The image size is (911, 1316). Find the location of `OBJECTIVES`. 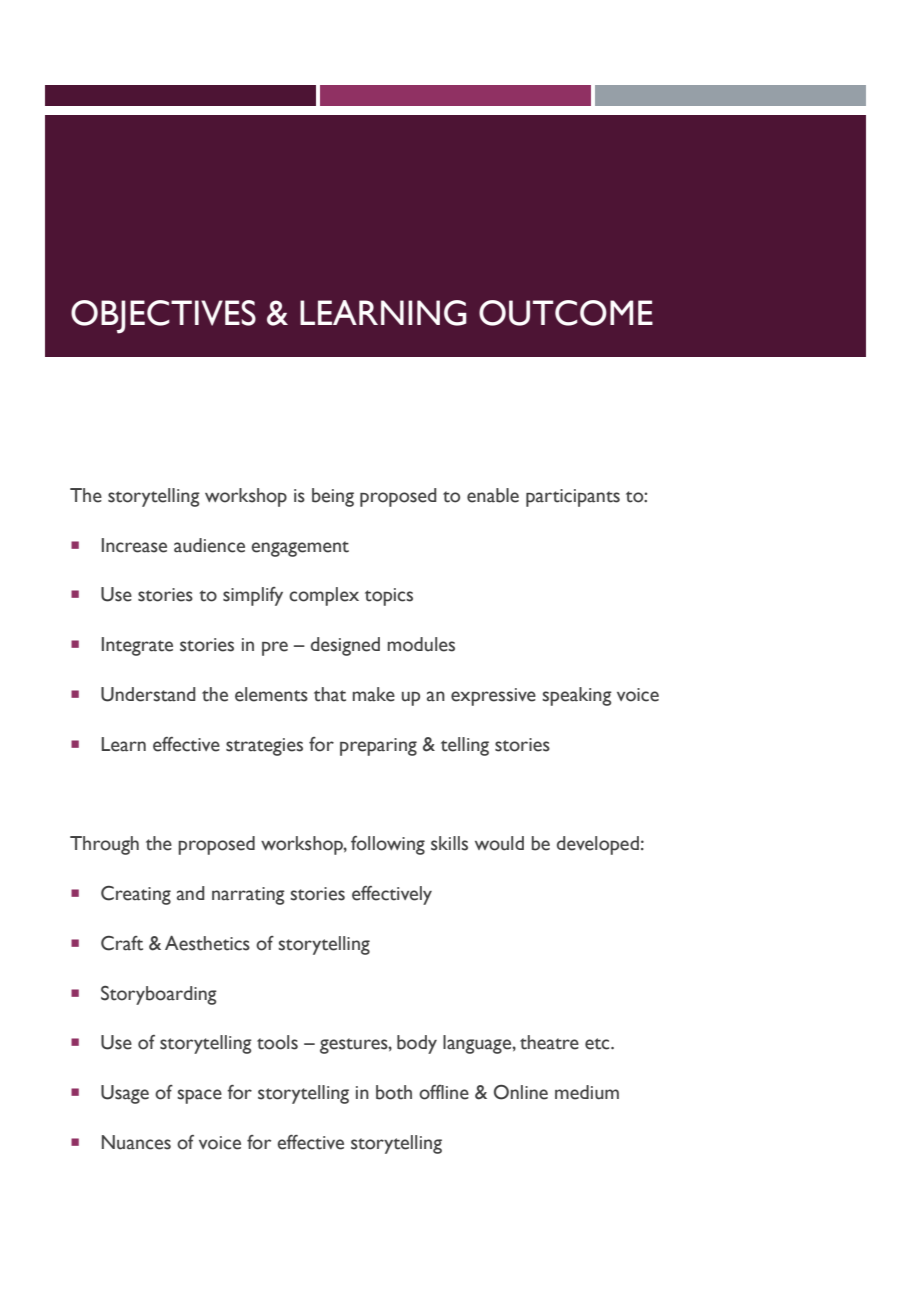

OBJECTIVES is located at coordinates (163, 317).
